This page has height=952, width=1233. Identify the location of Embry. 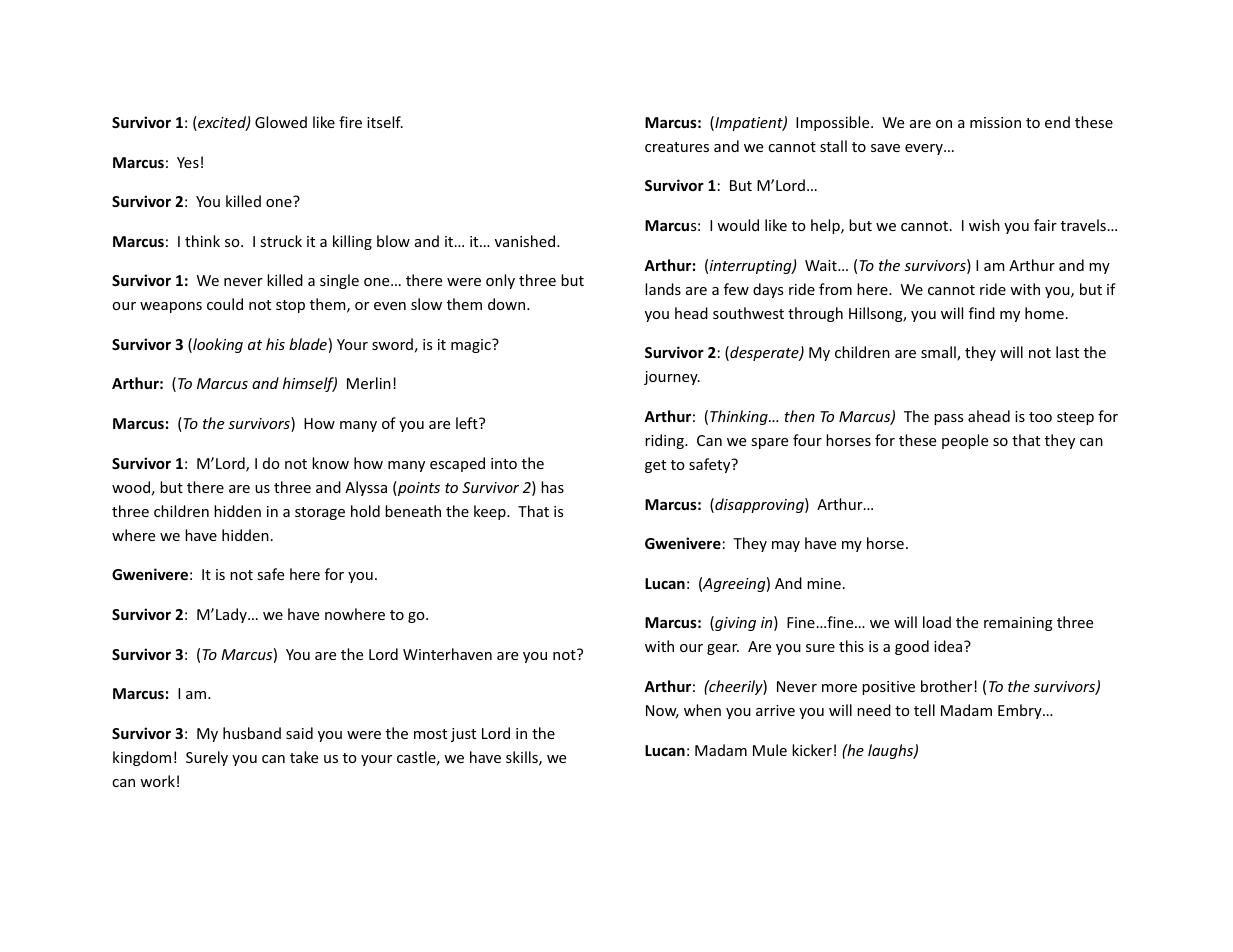
(1021, 711).
